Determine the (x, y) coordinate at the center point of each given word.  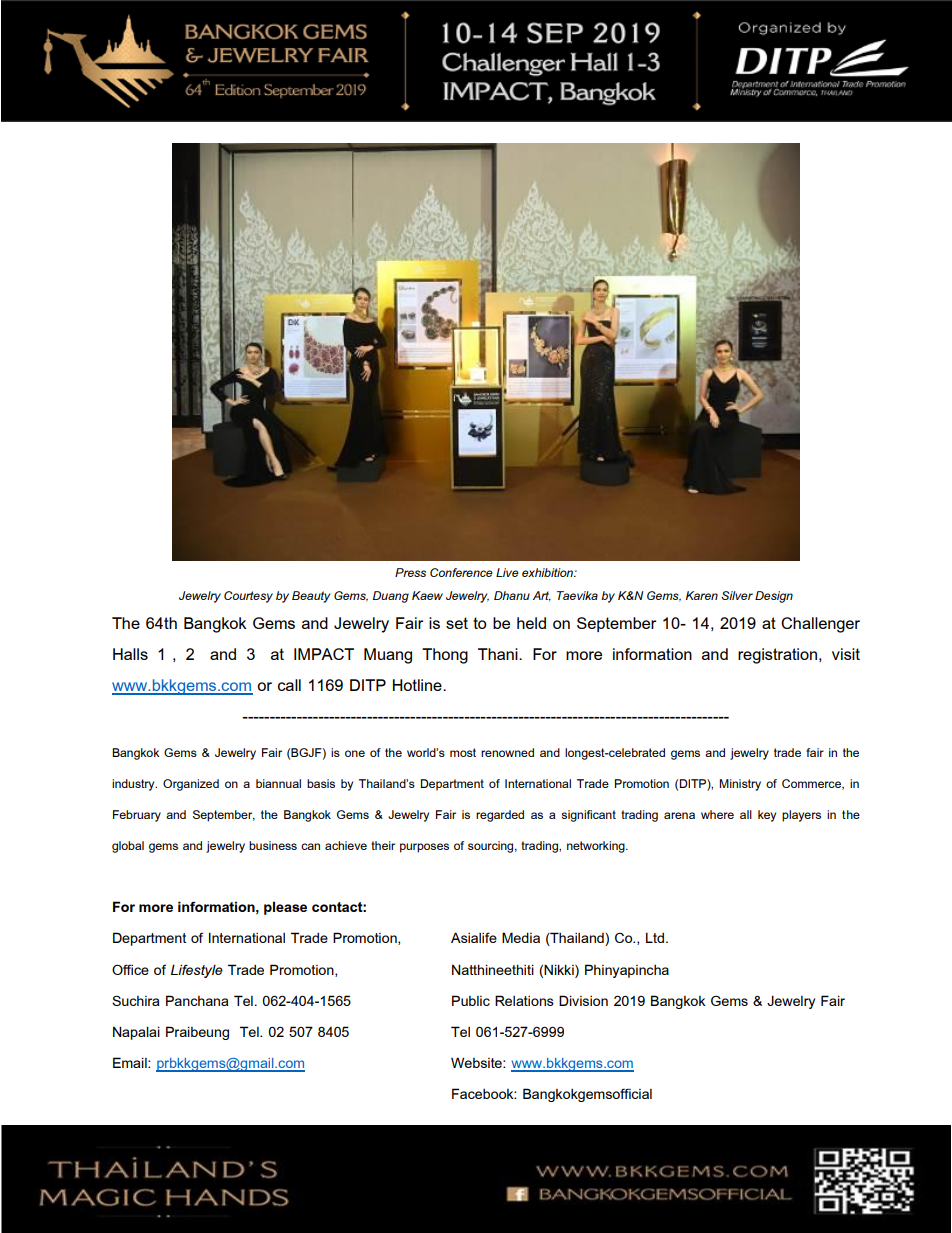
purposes (424, 848)
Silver (737, 595)
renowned (507, 752)
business (273, 845)
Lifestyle (197, 971)
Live (507, 572)
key (767, 816)
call (289, 685)
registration (779, 656)
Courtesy (248, 597)
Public (471, 1000)
